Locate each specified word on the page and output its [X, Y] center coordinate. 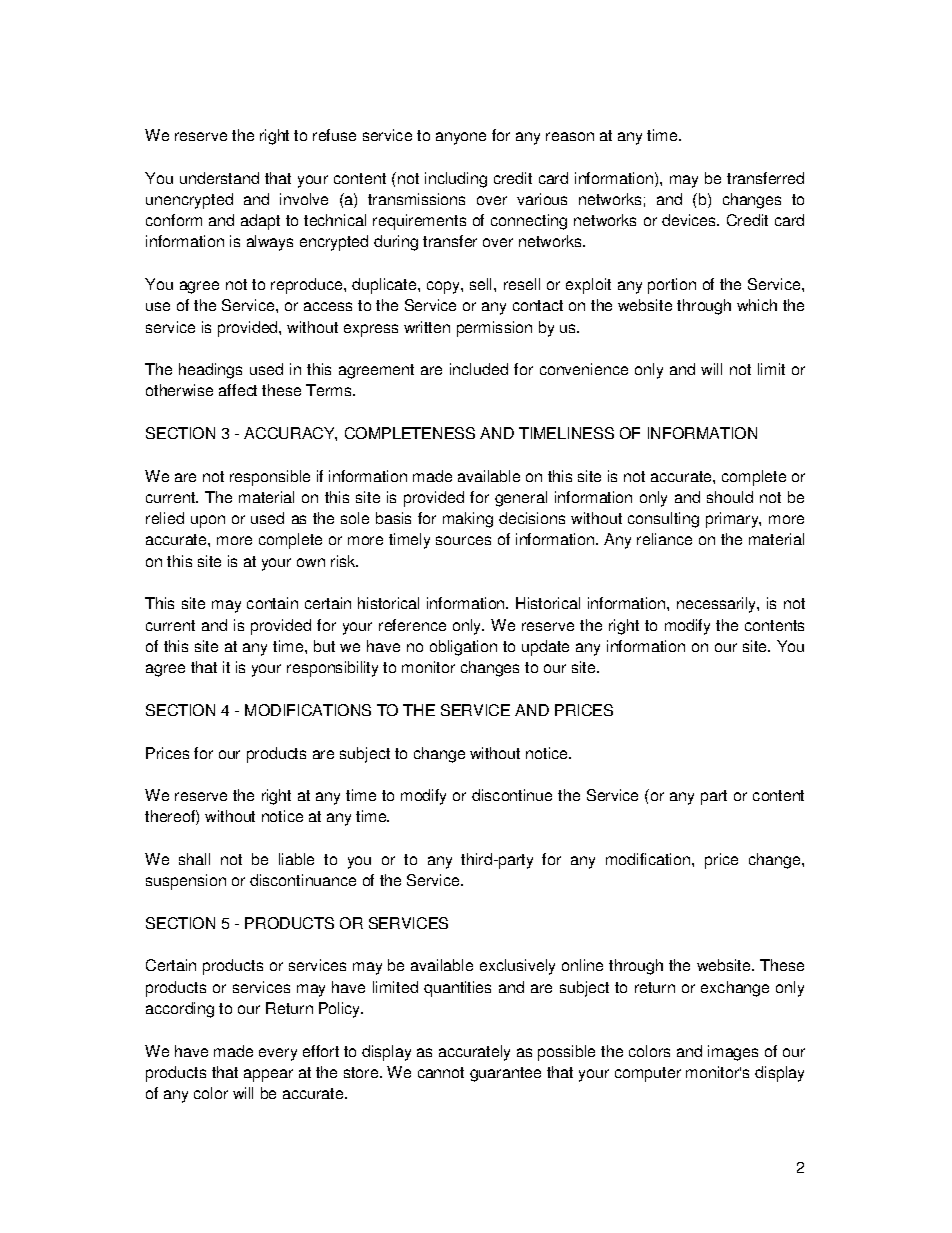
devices [690, 220]
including [456, 180]
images [733, 1053]
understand [219, 178]
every [278, 1054]
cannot [441, 1072]
